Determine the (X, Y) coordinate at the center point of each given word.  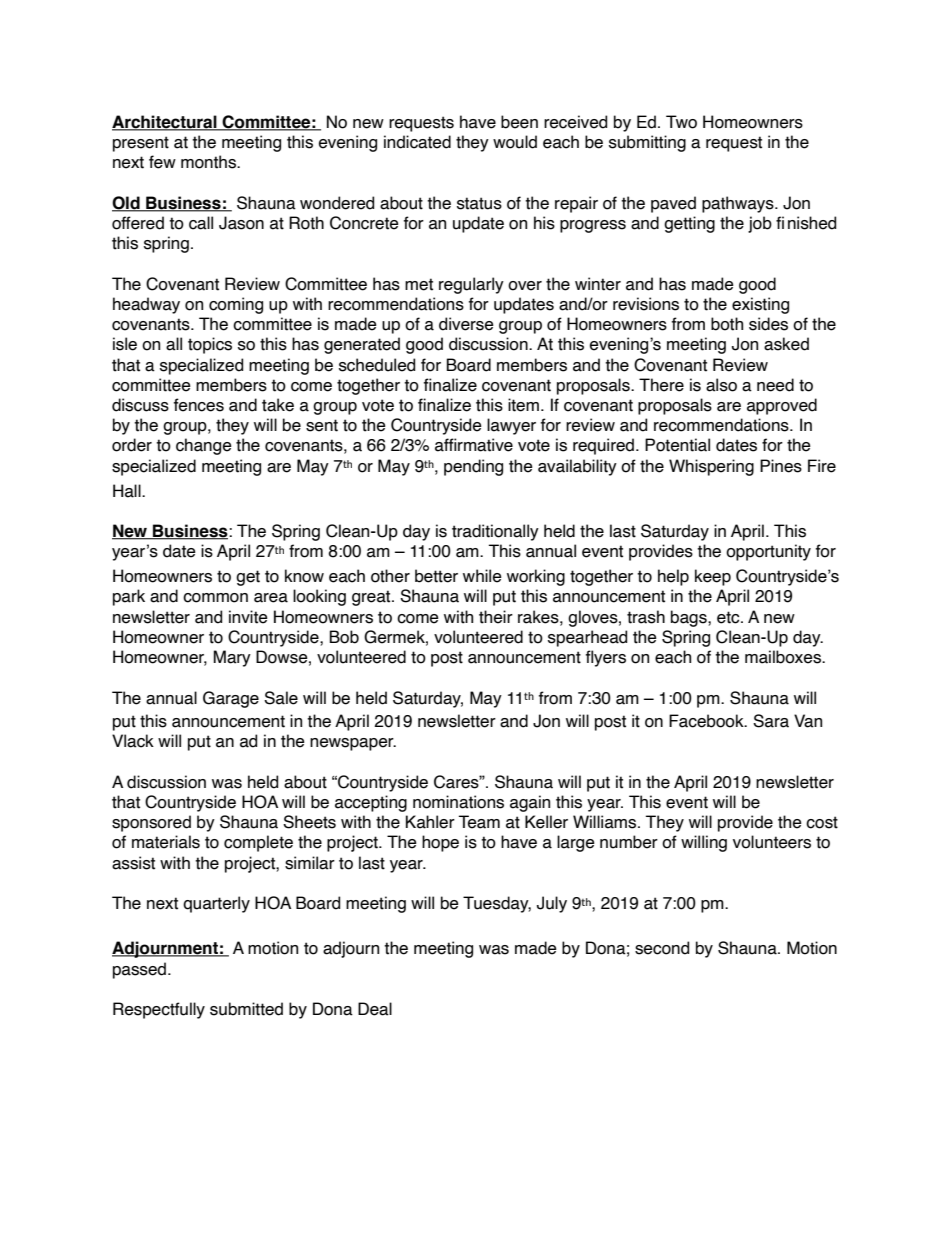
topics (210, 345)
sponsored (151, 823)
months (209, 162)
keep (713, 577)
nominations (458, 802)
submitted (246, 1009)
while (482, 576)
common (215, 598)
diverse (466, 324)
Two (681, 122)
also (721, 385)
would (515, 142)
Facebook (707, 721)
